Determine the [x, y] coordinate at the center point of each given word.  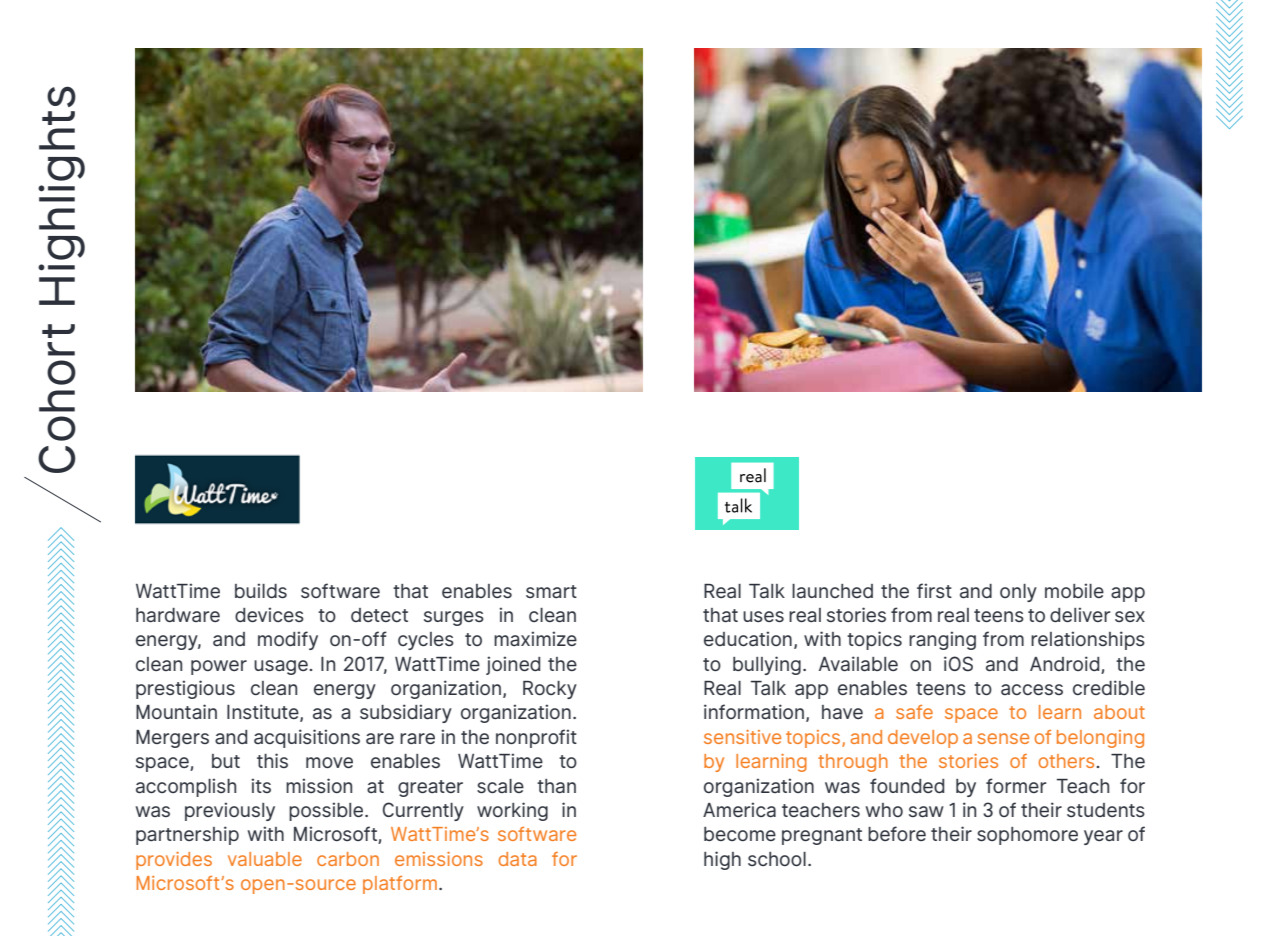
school [777, 859]
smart [551, 591]
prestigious [185, 689]
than [556, 786]
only [1018, 593]
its [261, 785]
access [1032, 689]
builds [261, 590]
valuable [265, 859]
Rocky [550, 690]
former [1016, 785]
